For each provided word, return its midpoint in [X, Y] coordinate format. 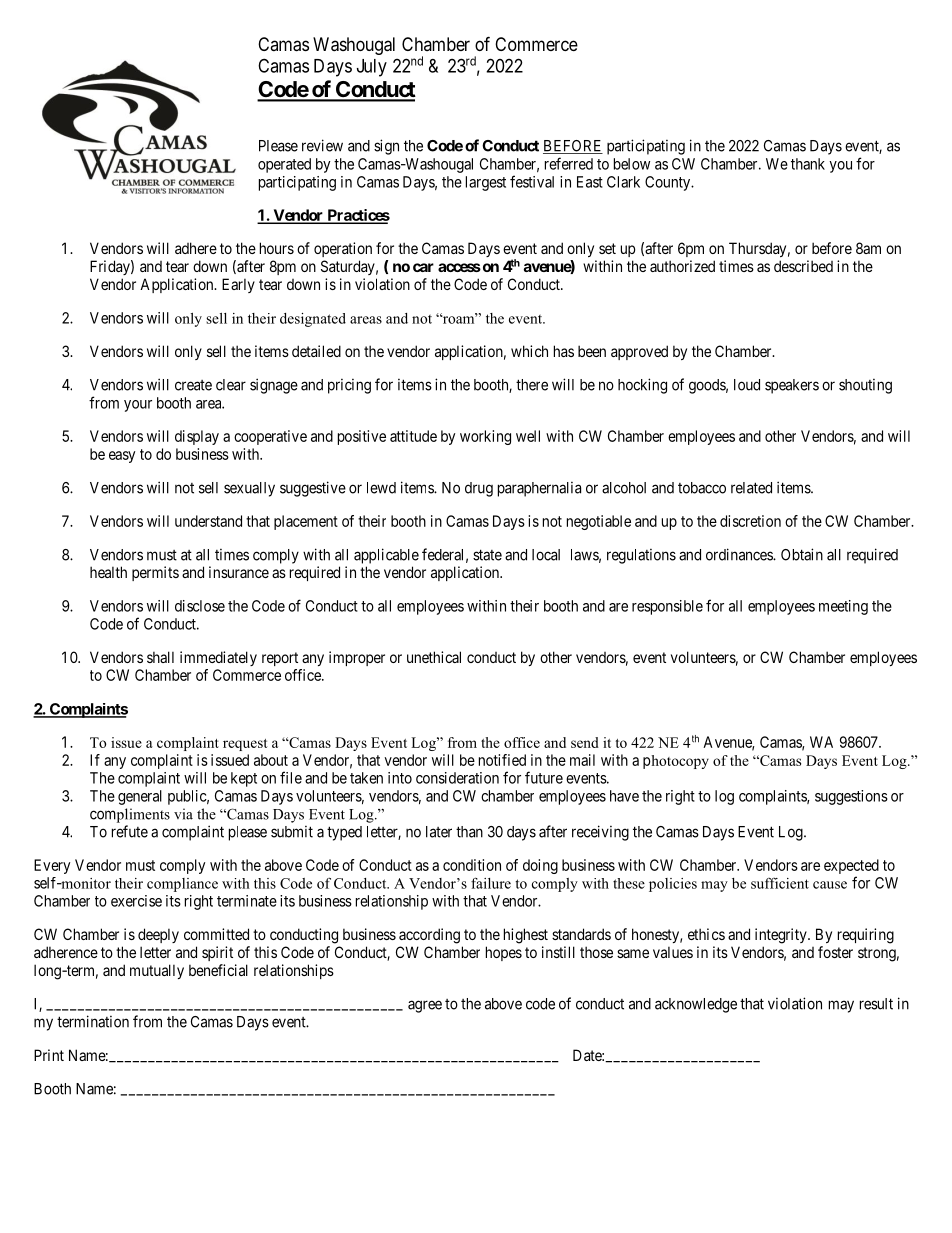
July [372, 68]
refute [130, 831]
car [423, 267]
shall [160, 657]
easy [122, 457]
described [803, 266]
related [751, 488]
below [632, 164]
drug [479, 489]
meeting [843, 607]
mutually [157, 971]
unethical [434, 657]
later [439, 832]
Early [238, 285]
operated [284, 165]
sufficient [780, 883]
